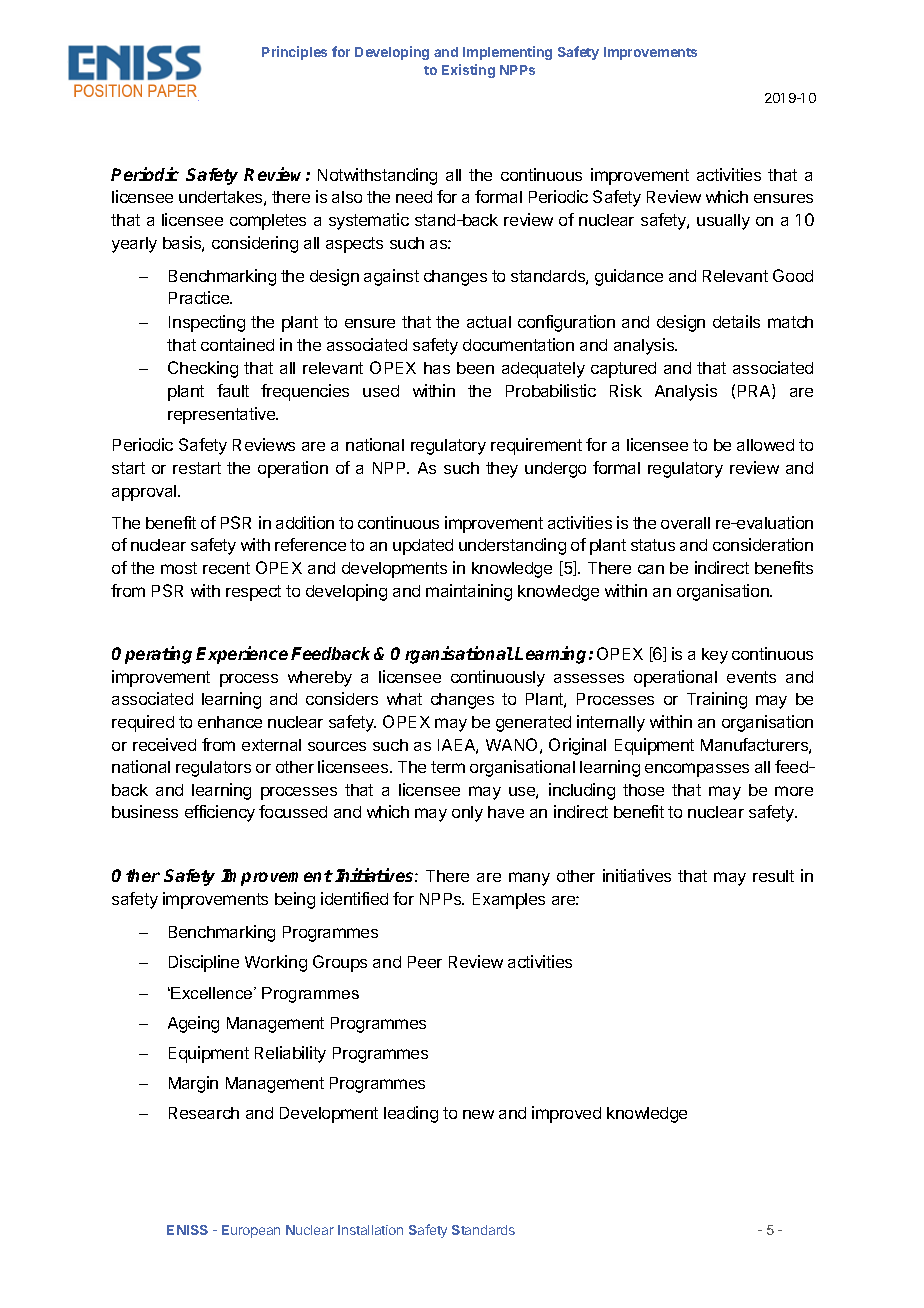  What do you see at coordinates (566, 1114) in the screenshot?
I see `improved` at bounding box center [566, 1114].
